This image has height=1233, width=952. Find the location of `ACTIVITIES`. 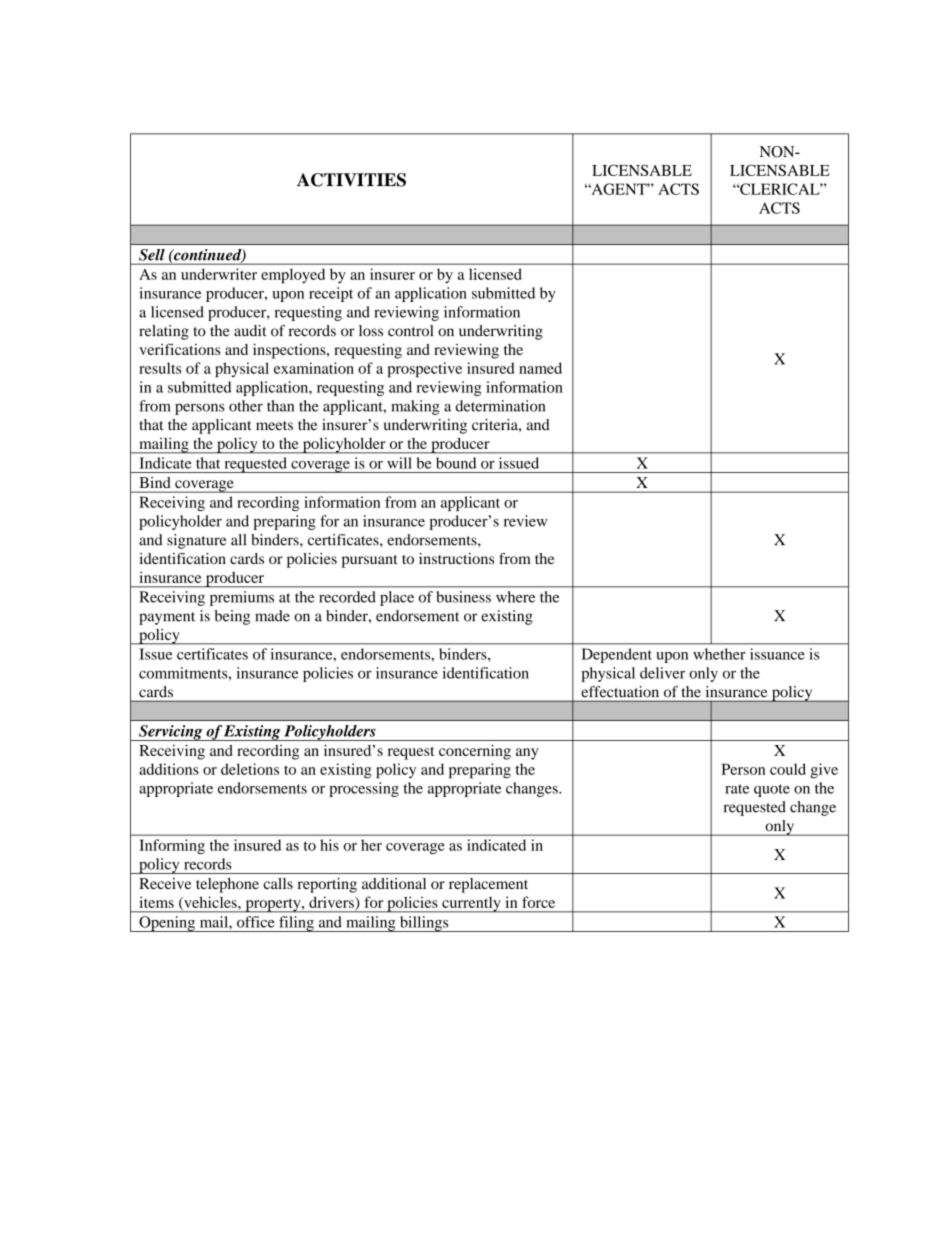

ACTIVITIES is located at coordinates (351, 180).
